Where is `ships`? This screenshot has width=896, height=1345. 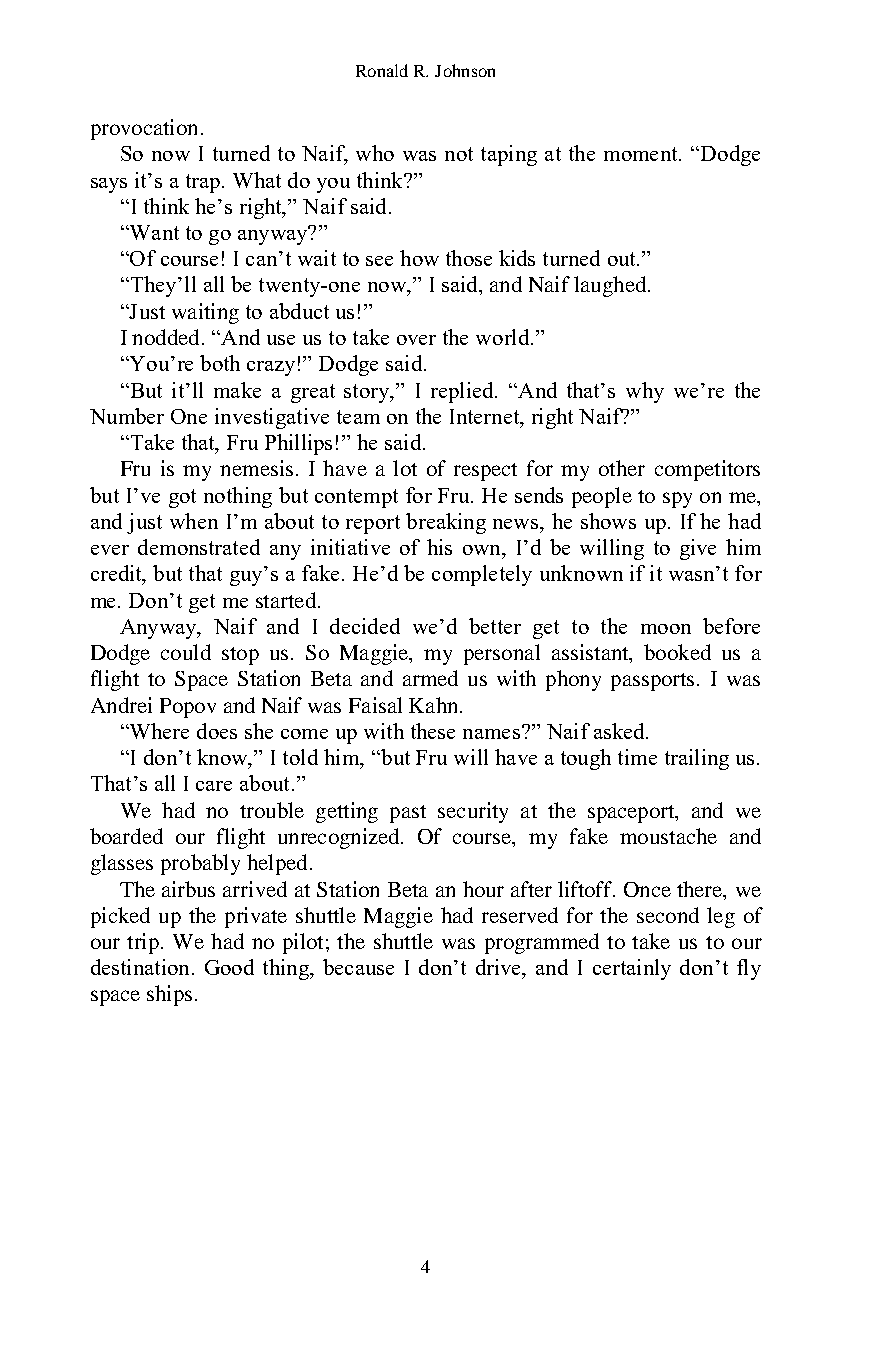 ships is located at coordinates (169, 995).
